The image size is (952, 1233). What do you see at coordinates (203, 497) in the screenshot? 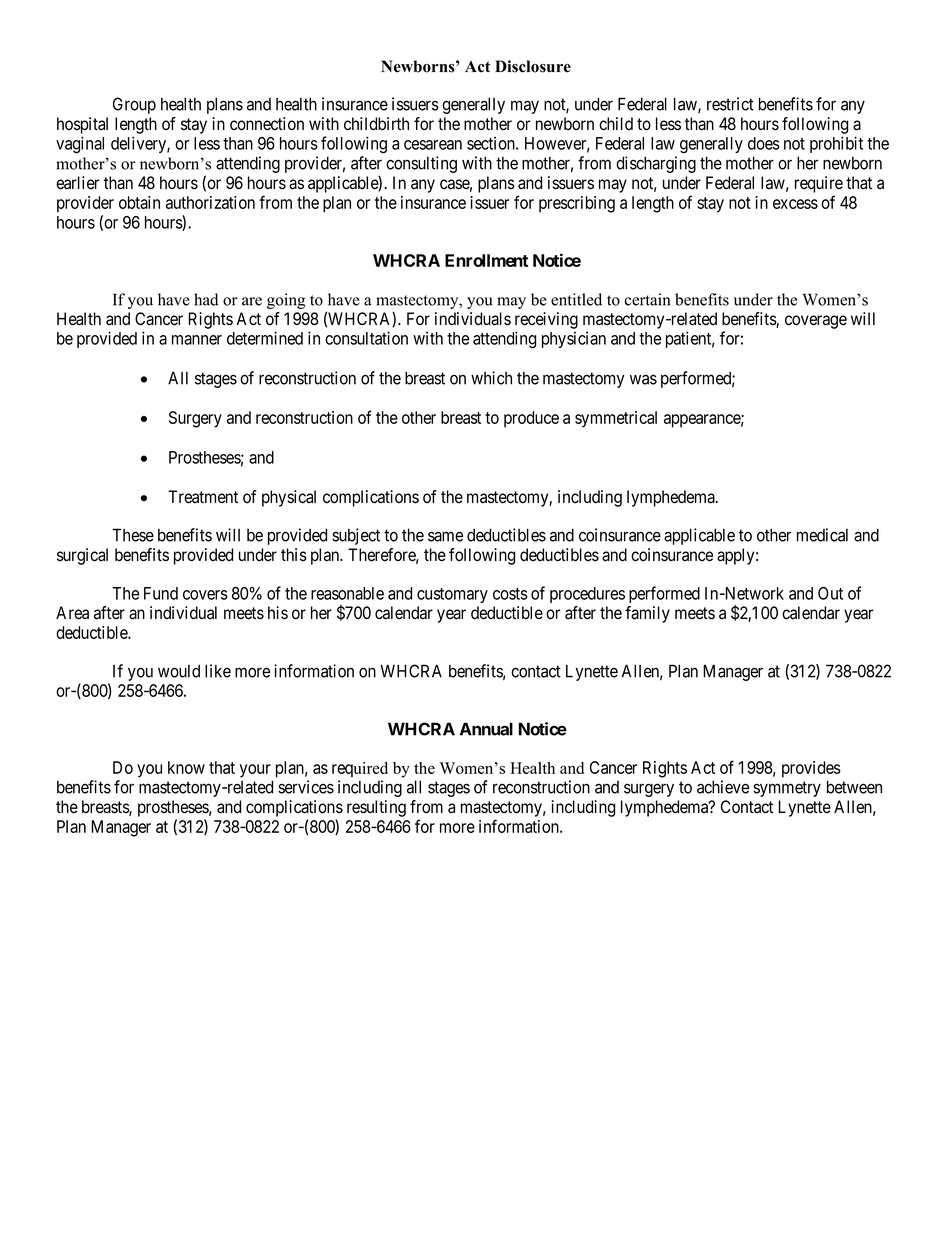
I see `Treatment` at bounding box center [203, 497].
